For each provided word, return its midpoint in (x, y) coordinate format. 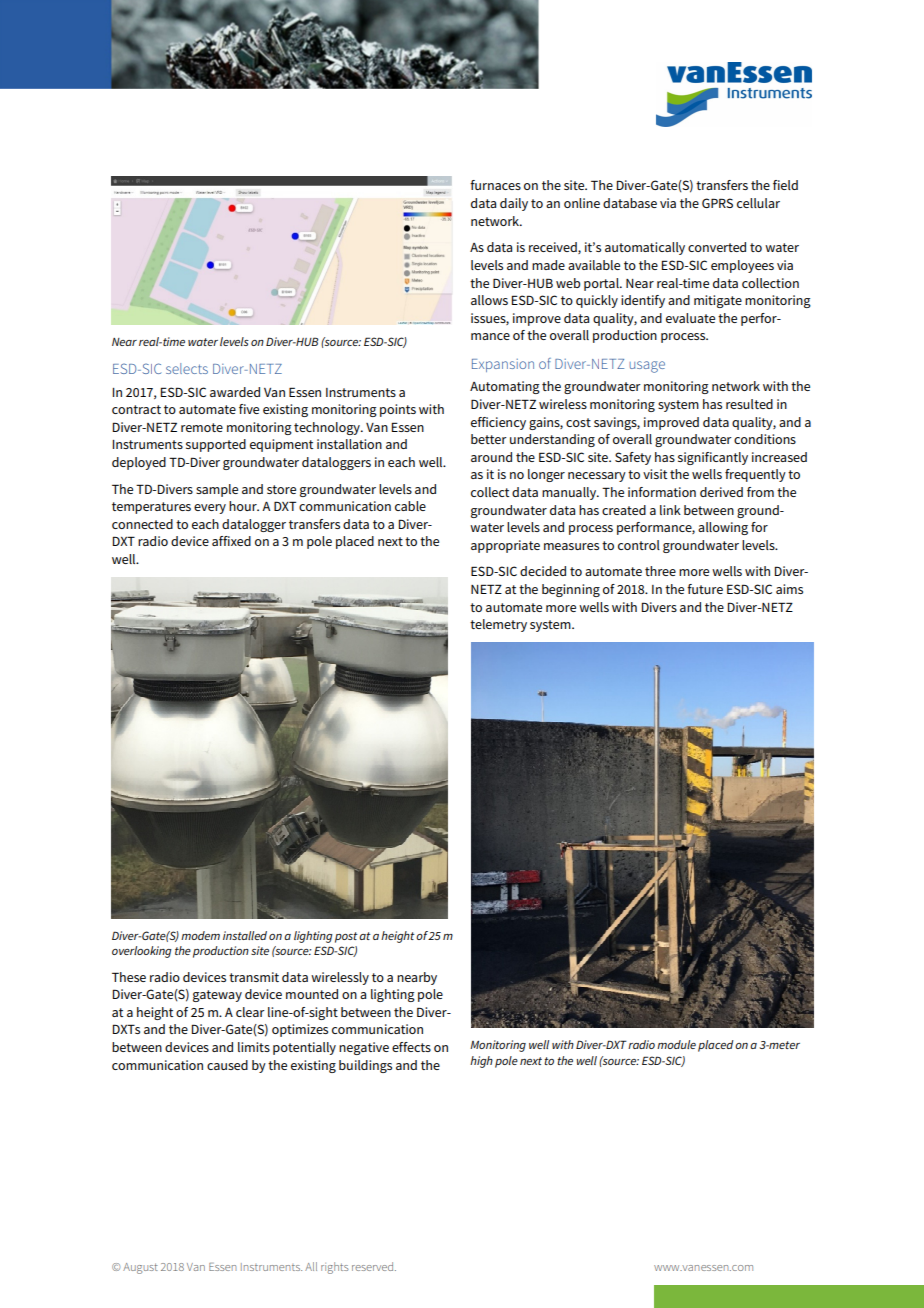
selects (187, 368)
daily (514, 204)
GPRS (717, 203)
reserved (374, 1266)
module (676, 1044)
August (140, 1268)
